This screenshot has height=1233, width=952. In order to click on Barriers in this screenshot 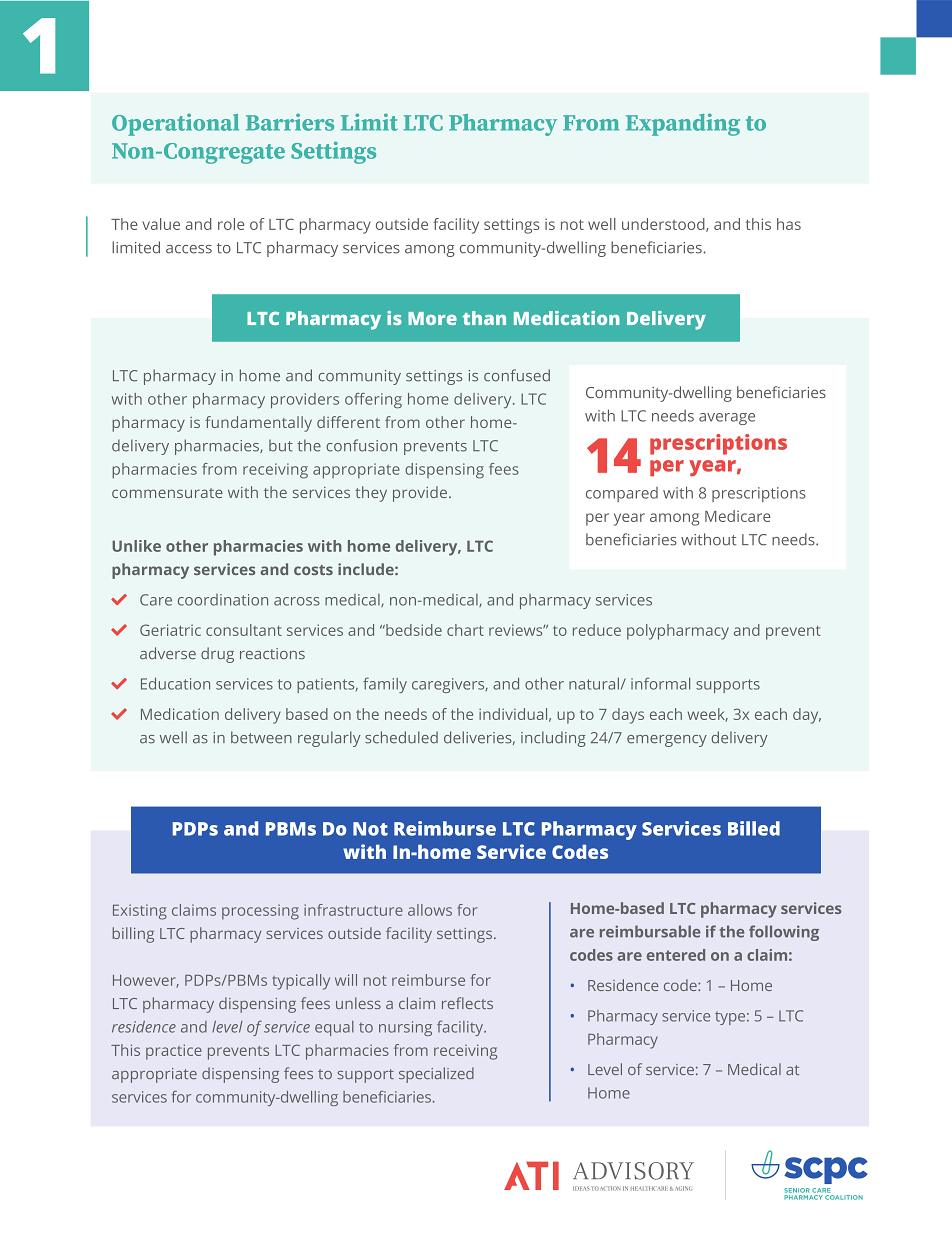, I will do `click(290, 122)`.
